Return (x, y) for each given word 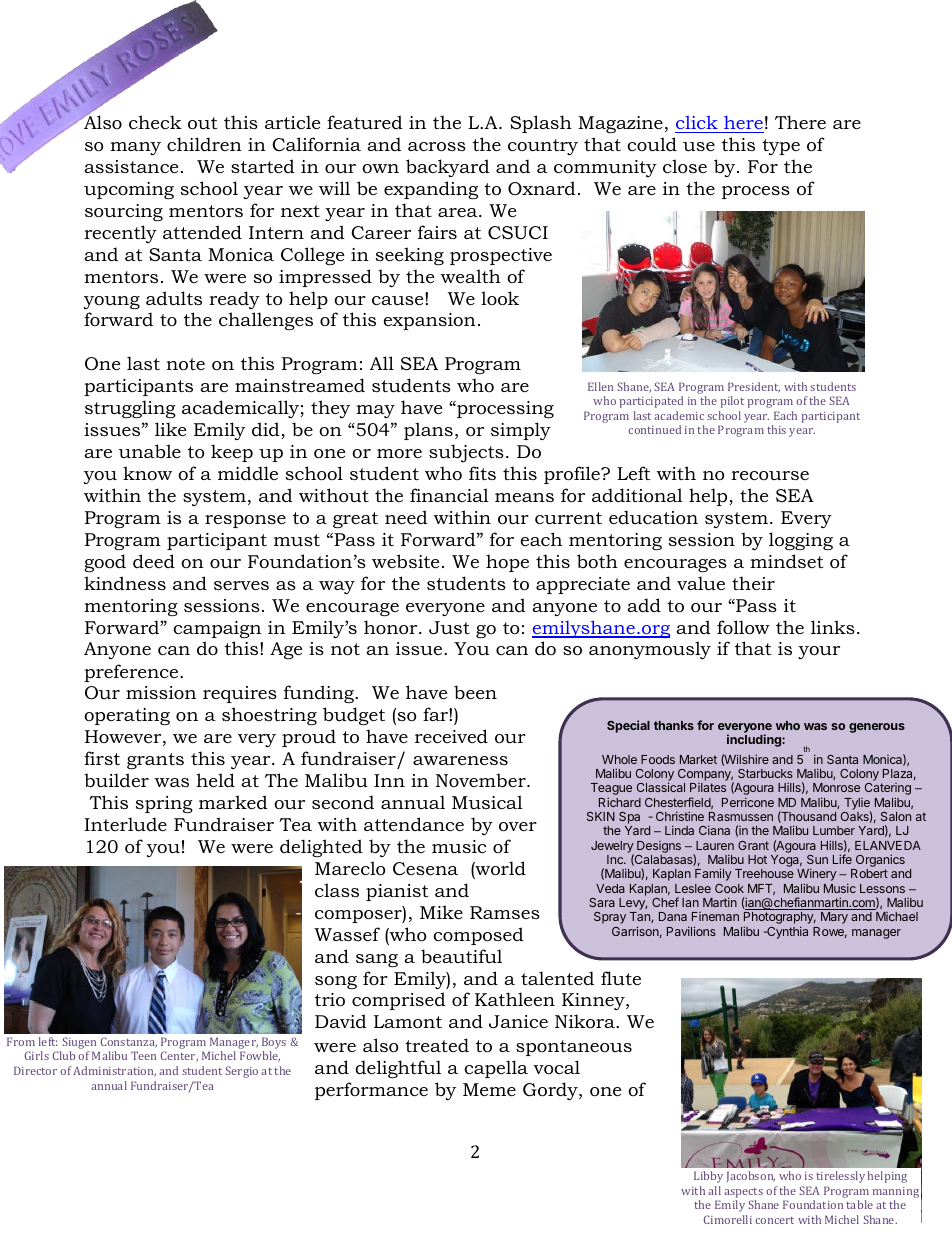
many (135, 148)
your (819, 652)
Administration (114, 1071)
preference (132, 673)
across (437, 147)
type (781, 147)
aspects (743, 1193)
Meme (489, 1089)
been (475, 692)
